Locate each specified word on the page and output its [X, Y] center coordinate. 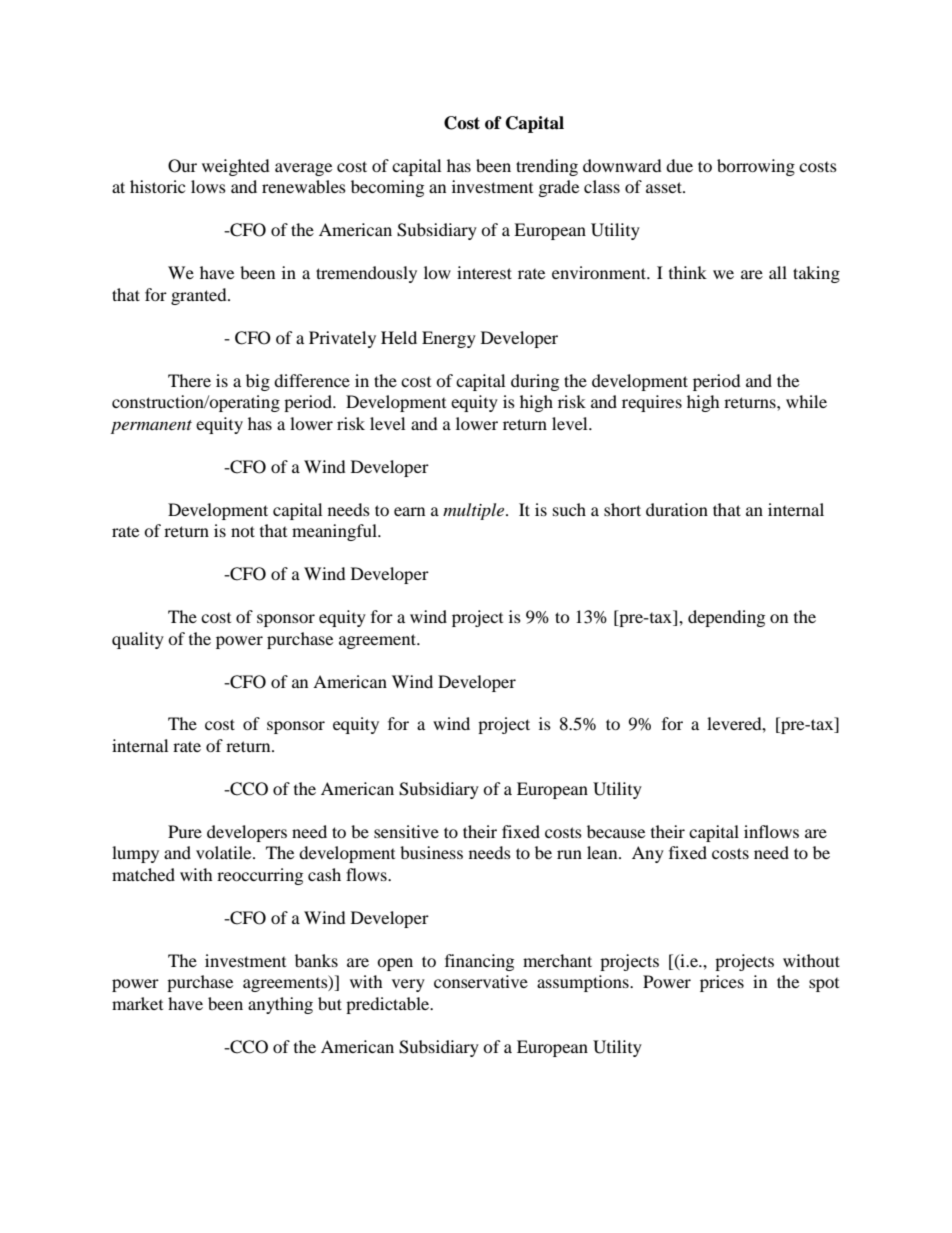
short [622, 509]
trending [547, 167]
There [189, 380]
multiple [475, 511]
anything [280, 1005]
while [806, 401]
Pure [185, 831]
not [243, 531]
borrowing [756, 167]
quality [138, 640]
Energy [449, 339]
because [616, 831]
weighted [236, 167]
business [431, 852]
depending [726, 618]
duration [677, 509]
